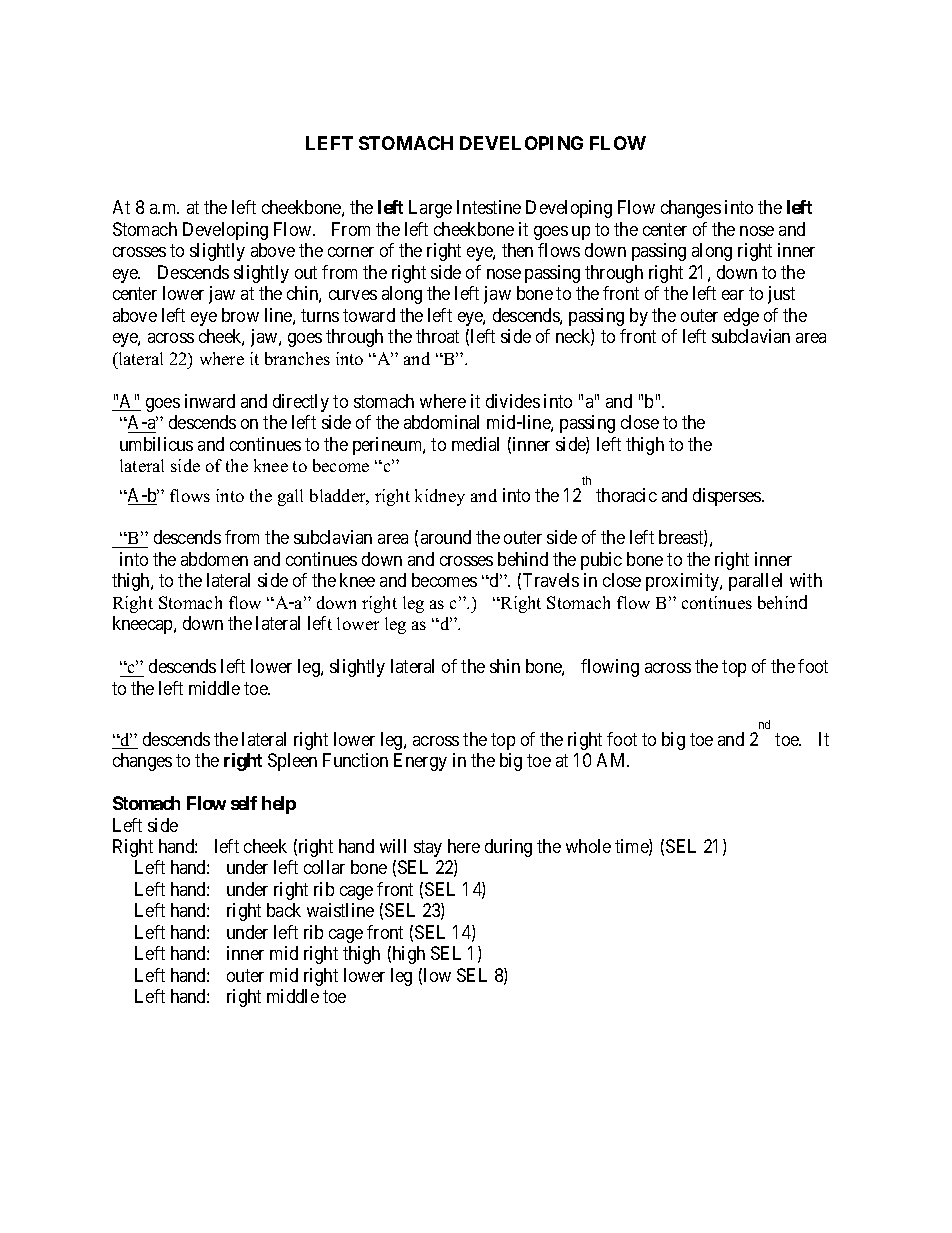 The height and width of the screenshot is (1233, 952). Describe the element at coordinates (489, 207) in the screenshot. I see `Intestine` at that location.
